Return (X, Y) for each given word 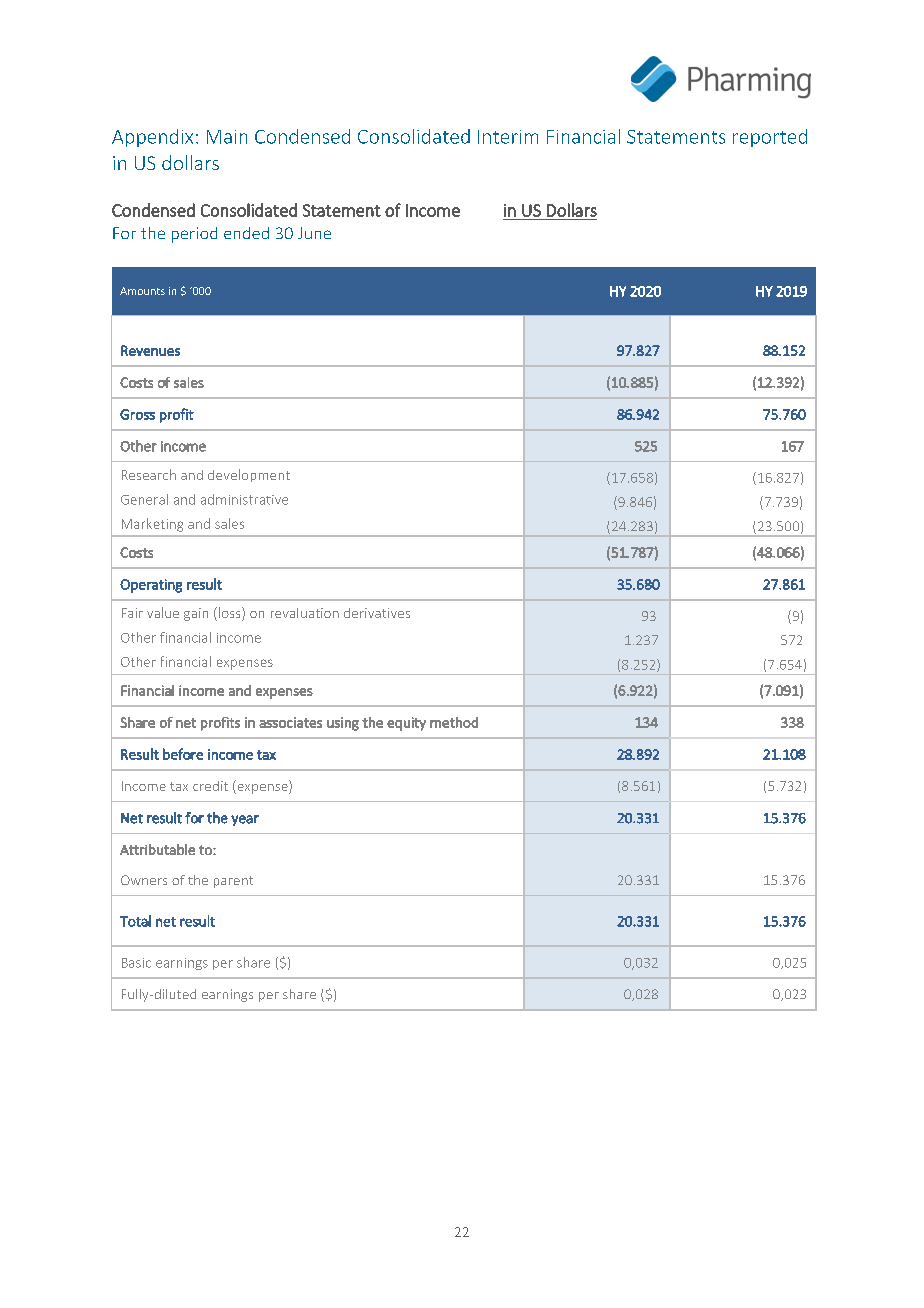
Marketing (152, 525)
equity (406, 724)
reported (770, 138)
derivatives (377, 613)
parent (233, 882)
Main (227, 137)
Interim (508, 137)
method (454, 722)
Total (135, 921)
